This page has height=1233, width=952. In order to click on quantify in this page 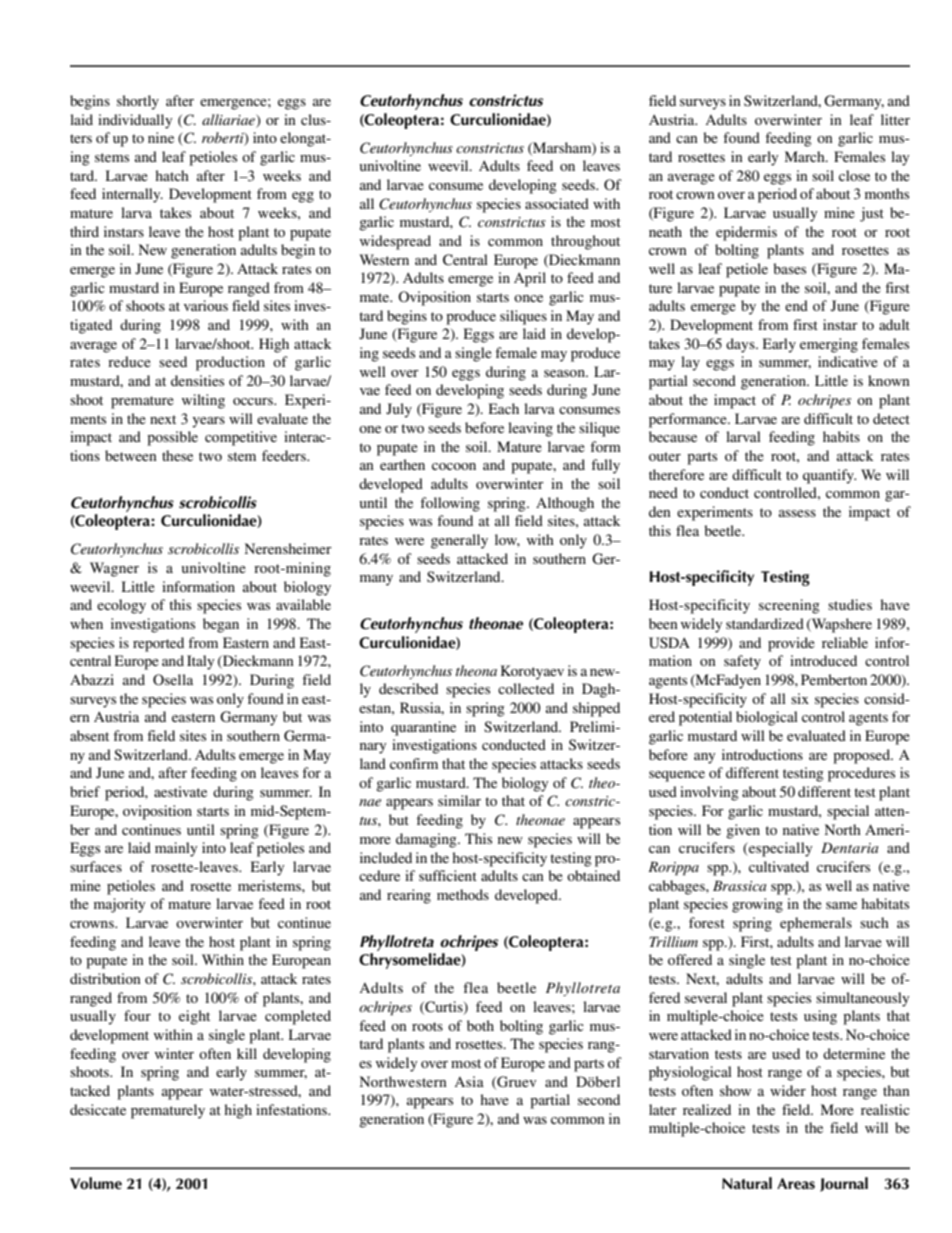, I will do `click(829, 476)`.
